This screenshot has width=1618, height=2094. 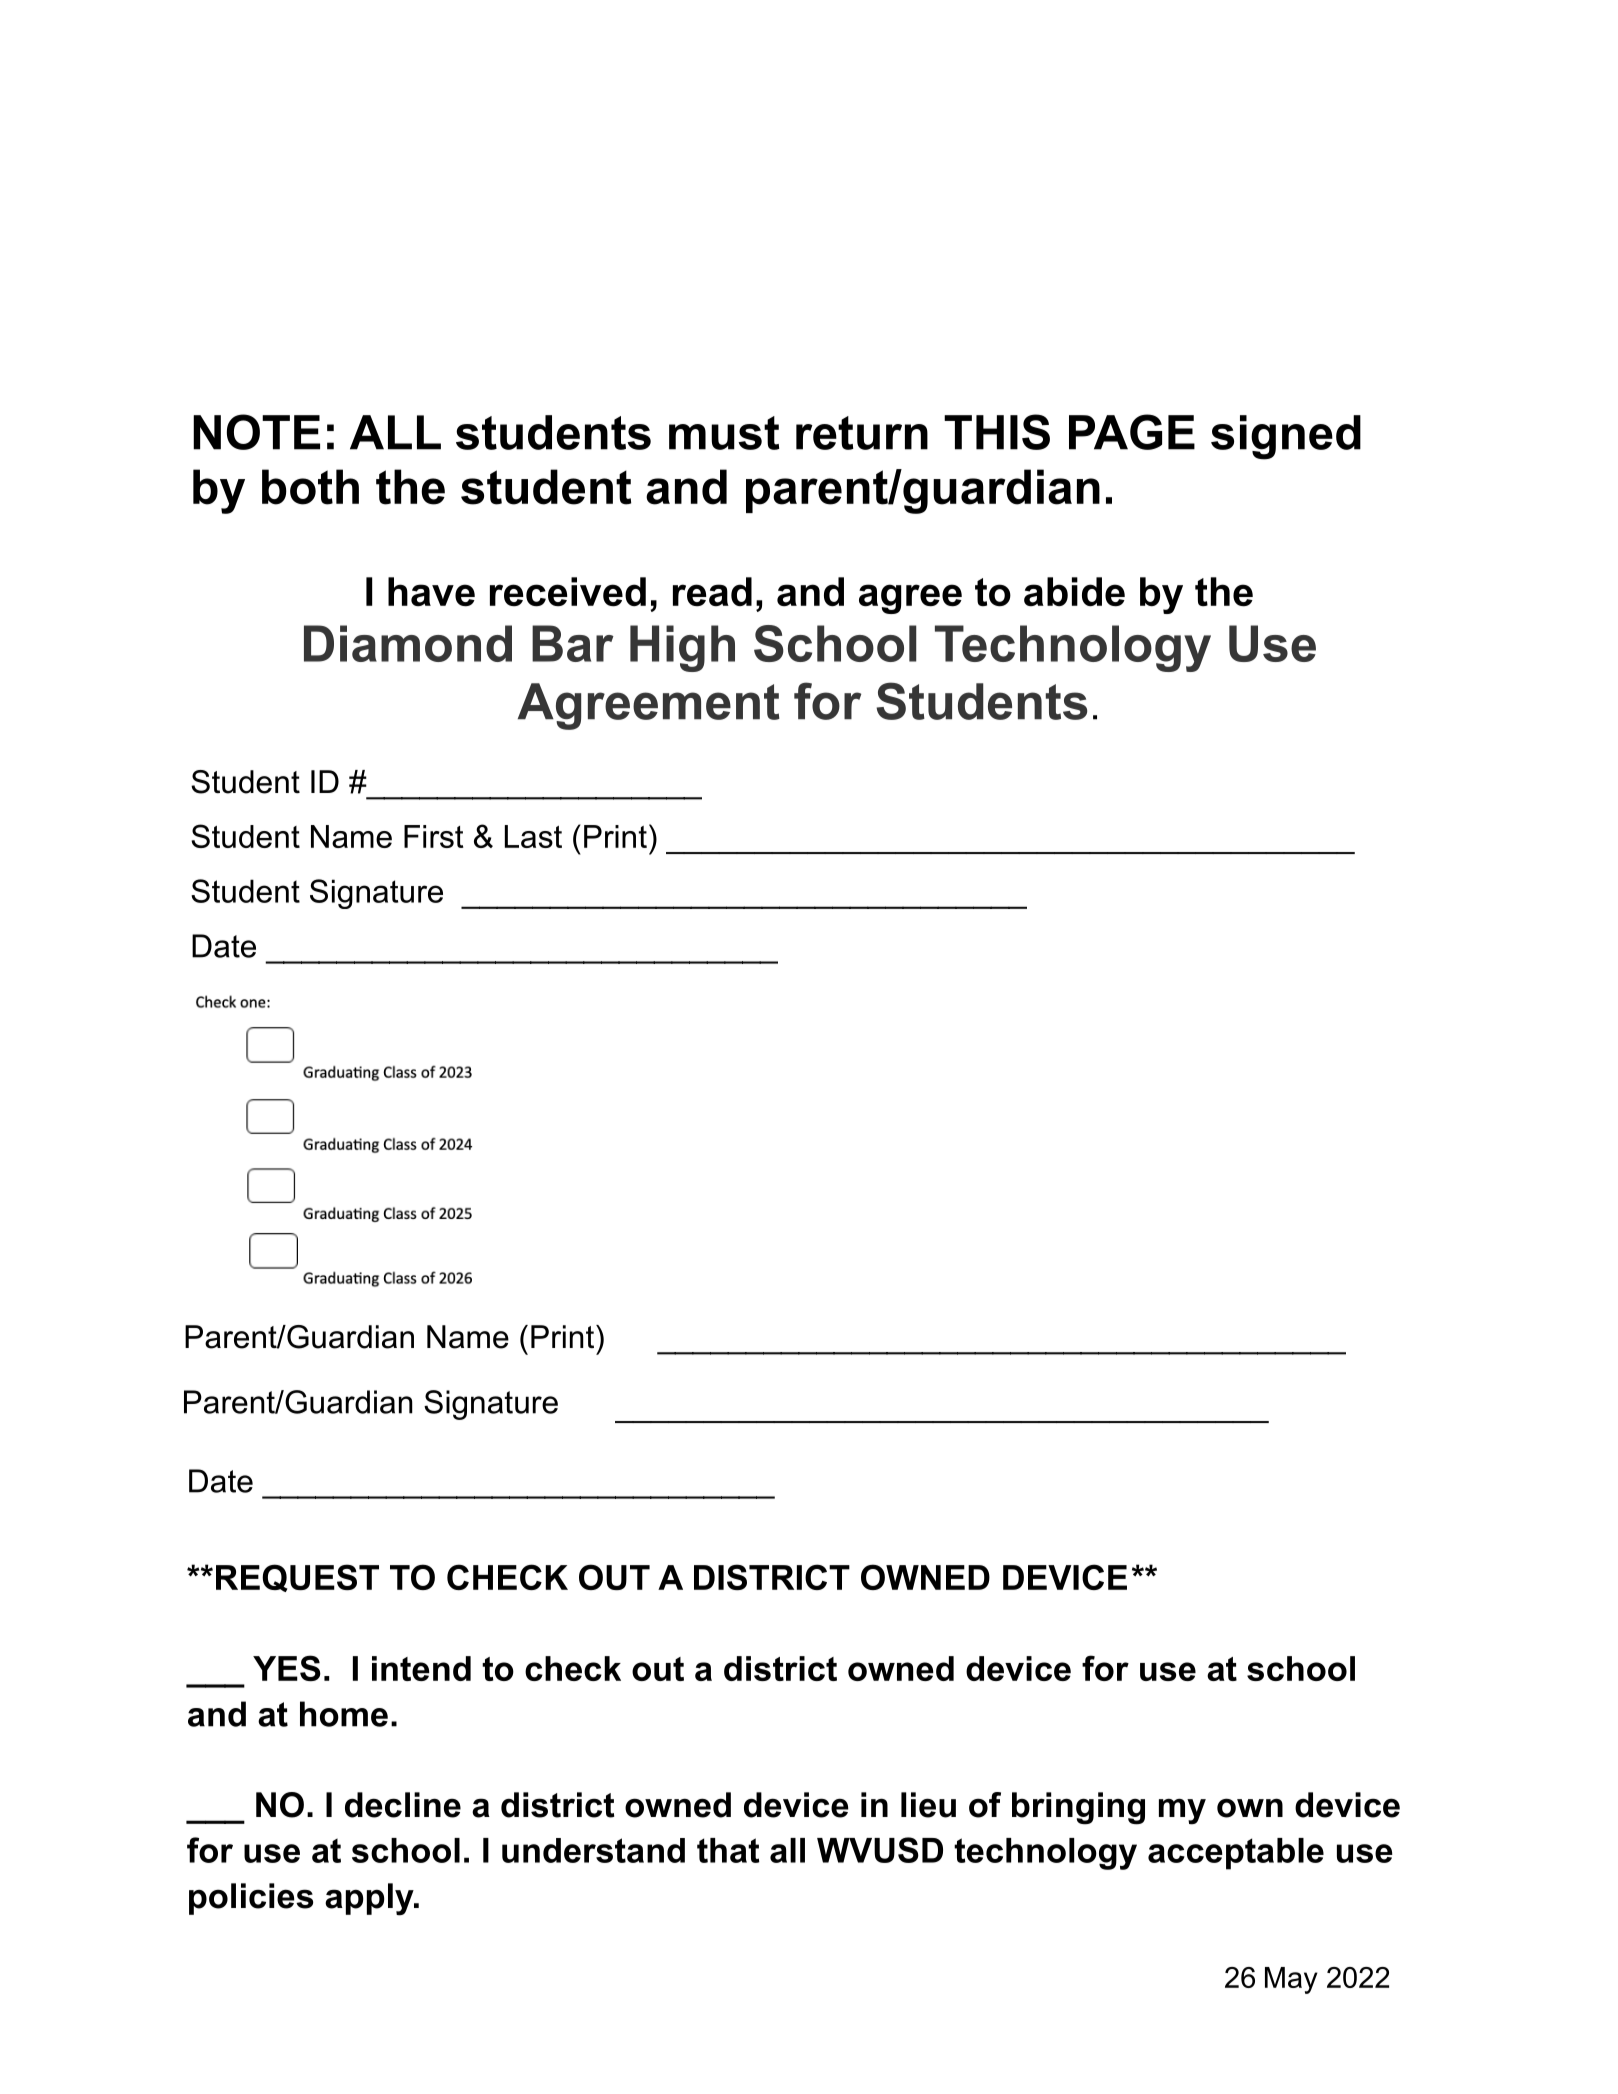 What do you see at coordinates (724, 433) in the screenshot?
I see `must` at bounding box center [724, 433].
